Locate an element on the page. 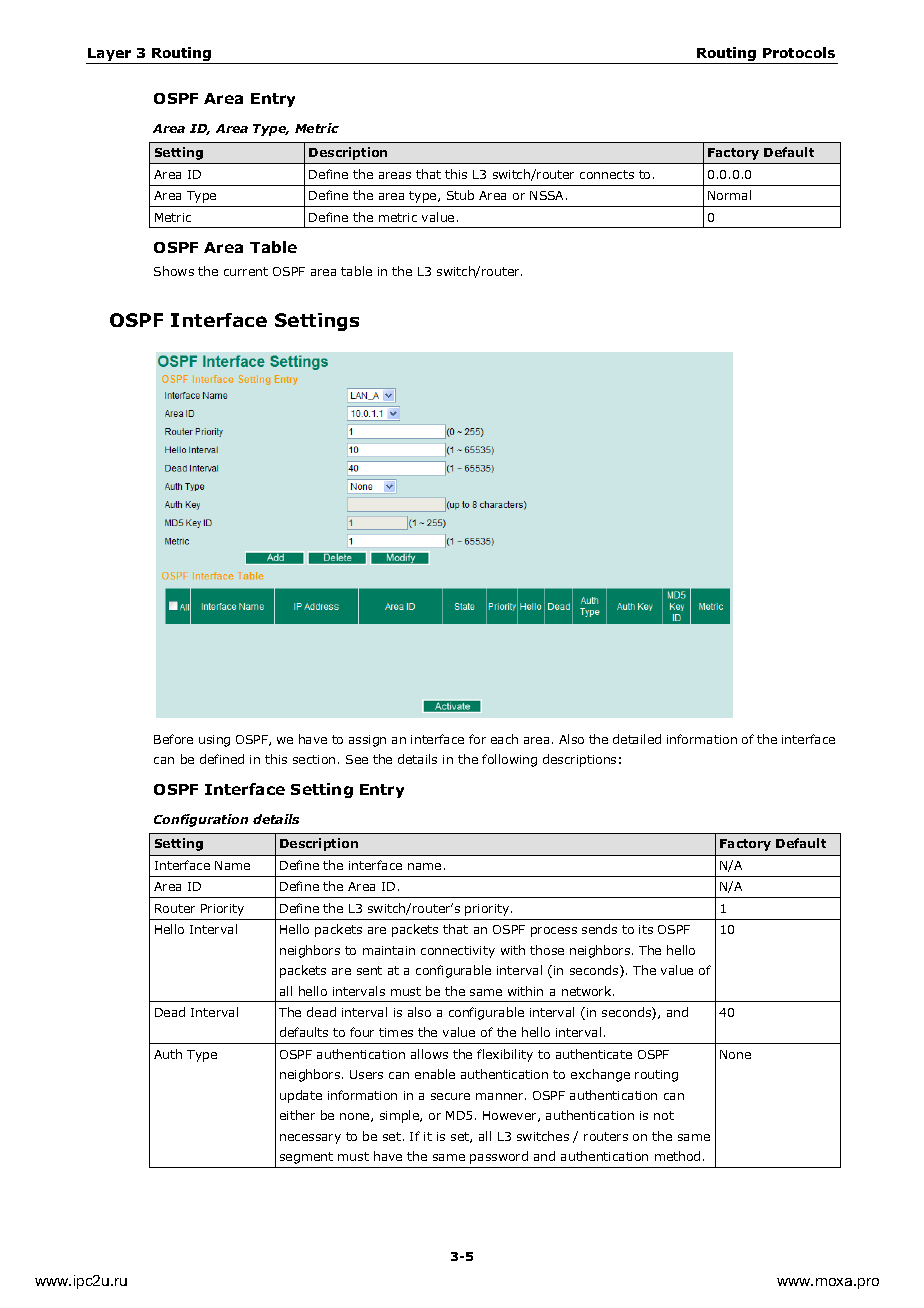 This page has width=924, height=1308. secure is located at coordinates (450, 1096).
